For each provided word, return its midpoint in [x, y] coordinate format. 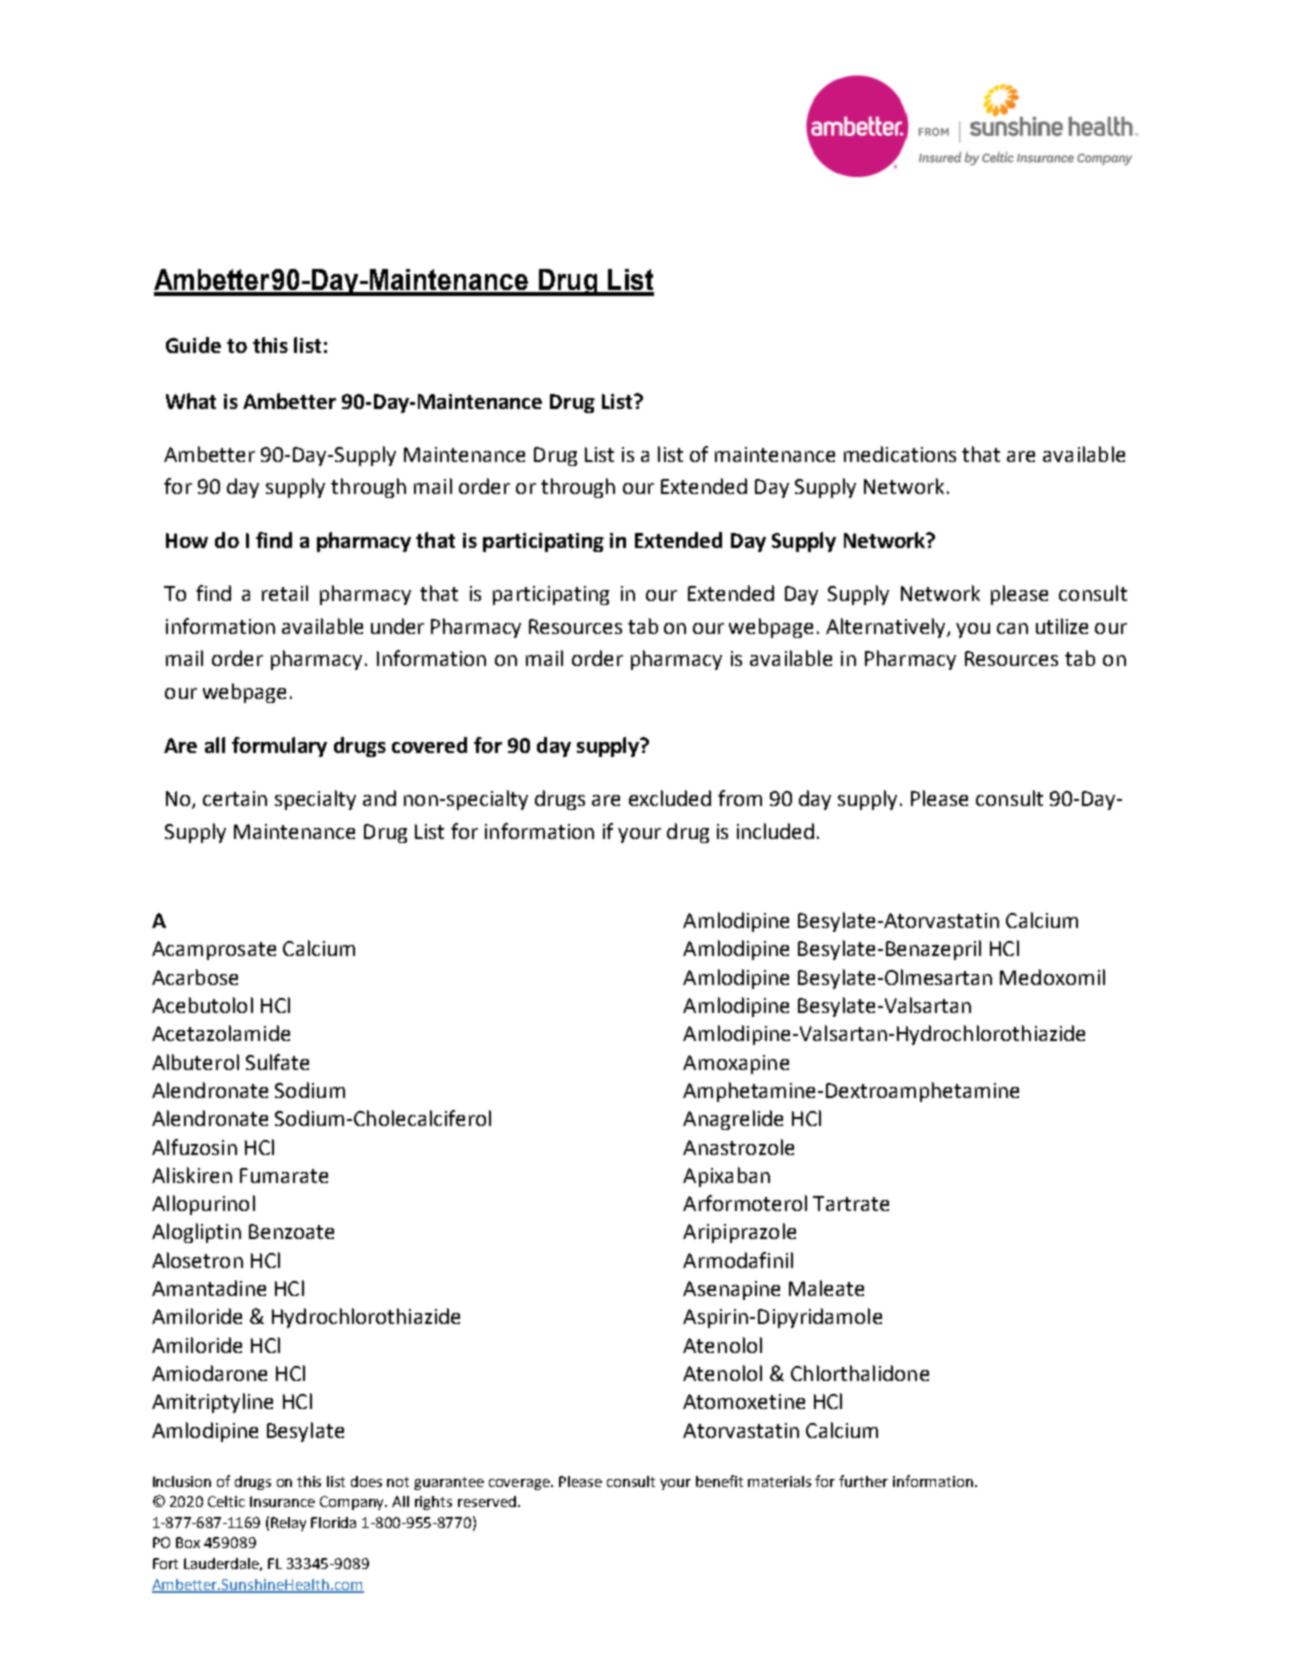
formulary [279, 747]
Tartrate [851, 1203]
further [863, 1481]
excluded [670, 798]
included [775, 831]
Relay [288, 1524]
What [191, 401]
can [1012, 628]
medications [900, 454]
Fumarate [284, 1175]
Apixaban [726, 1177]
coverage [521, 1484]
